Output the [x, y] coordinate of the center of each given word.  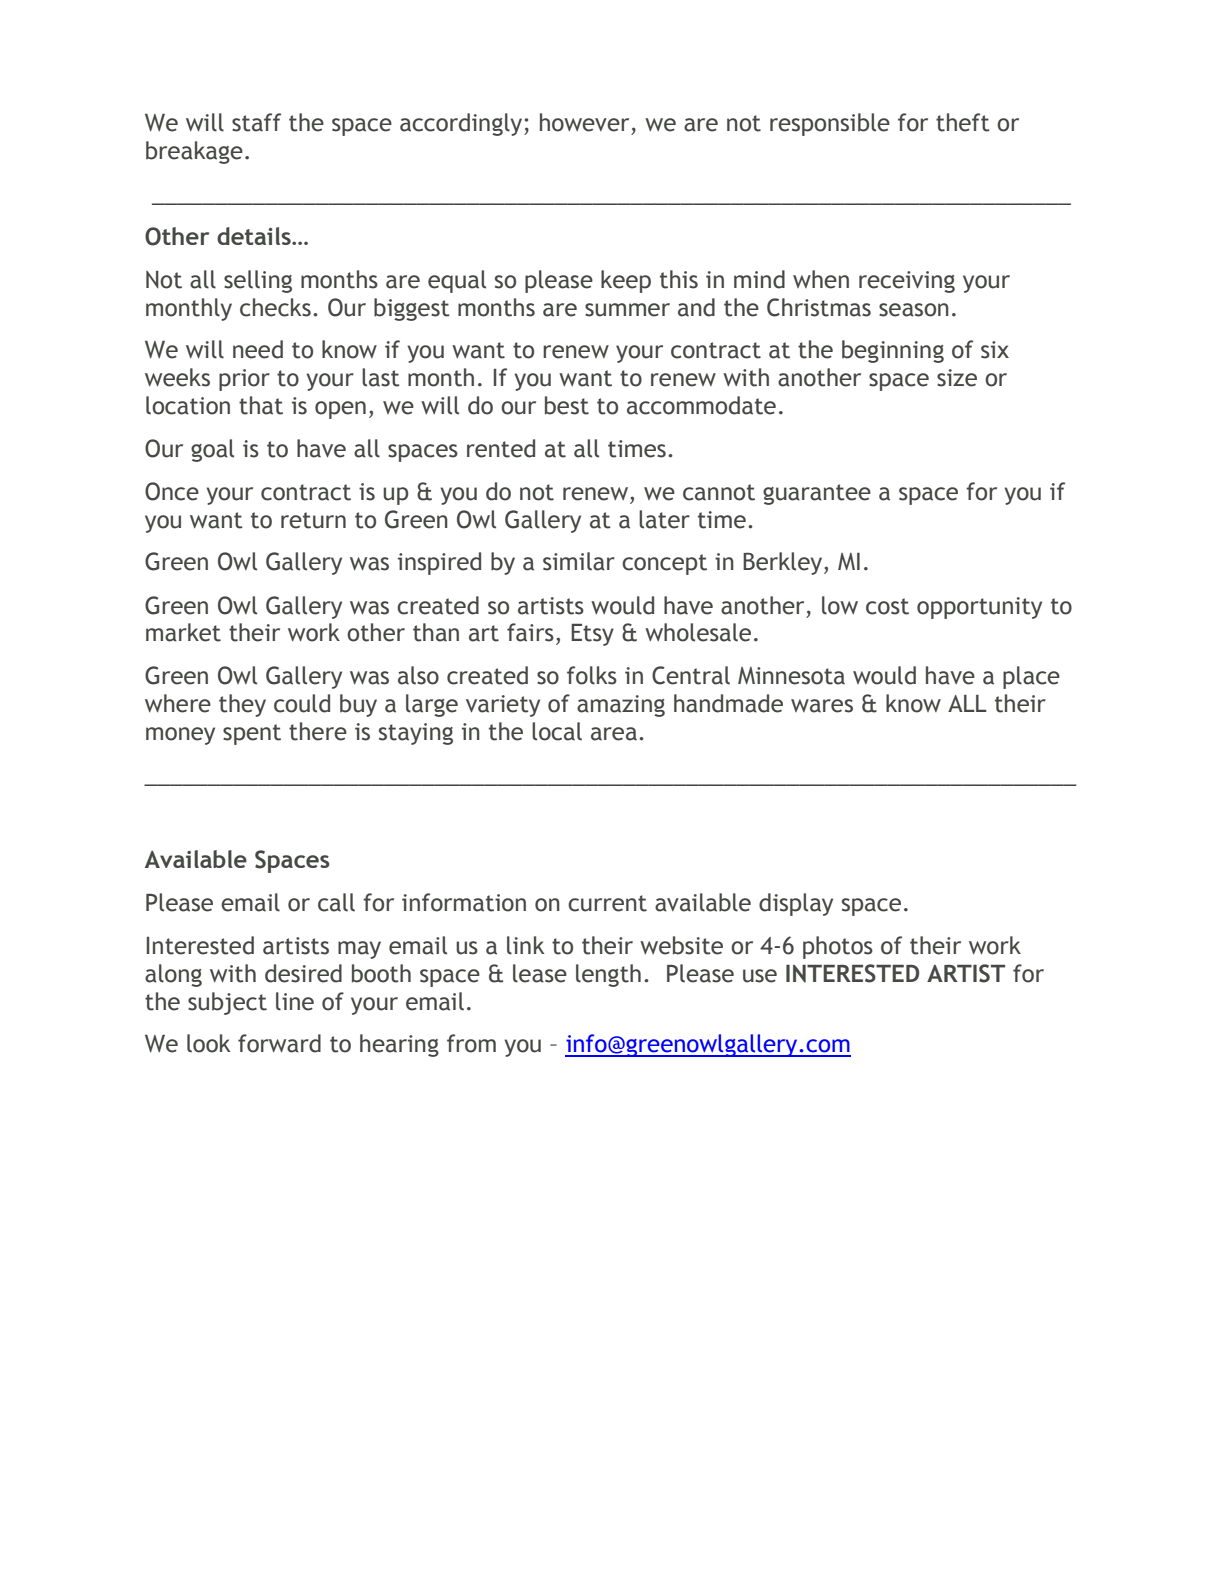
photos [838, 947]
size [957, 378]
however [584, 122]
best [567, 405]
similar [579, 561]
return [313, 520]
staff [256, 122]
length [608, 975]
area [614, 734]
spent [252, 734]
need [258, 349]
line [295, 1001]
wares [822, 706]
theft [963, 122]
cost [887, 606]
